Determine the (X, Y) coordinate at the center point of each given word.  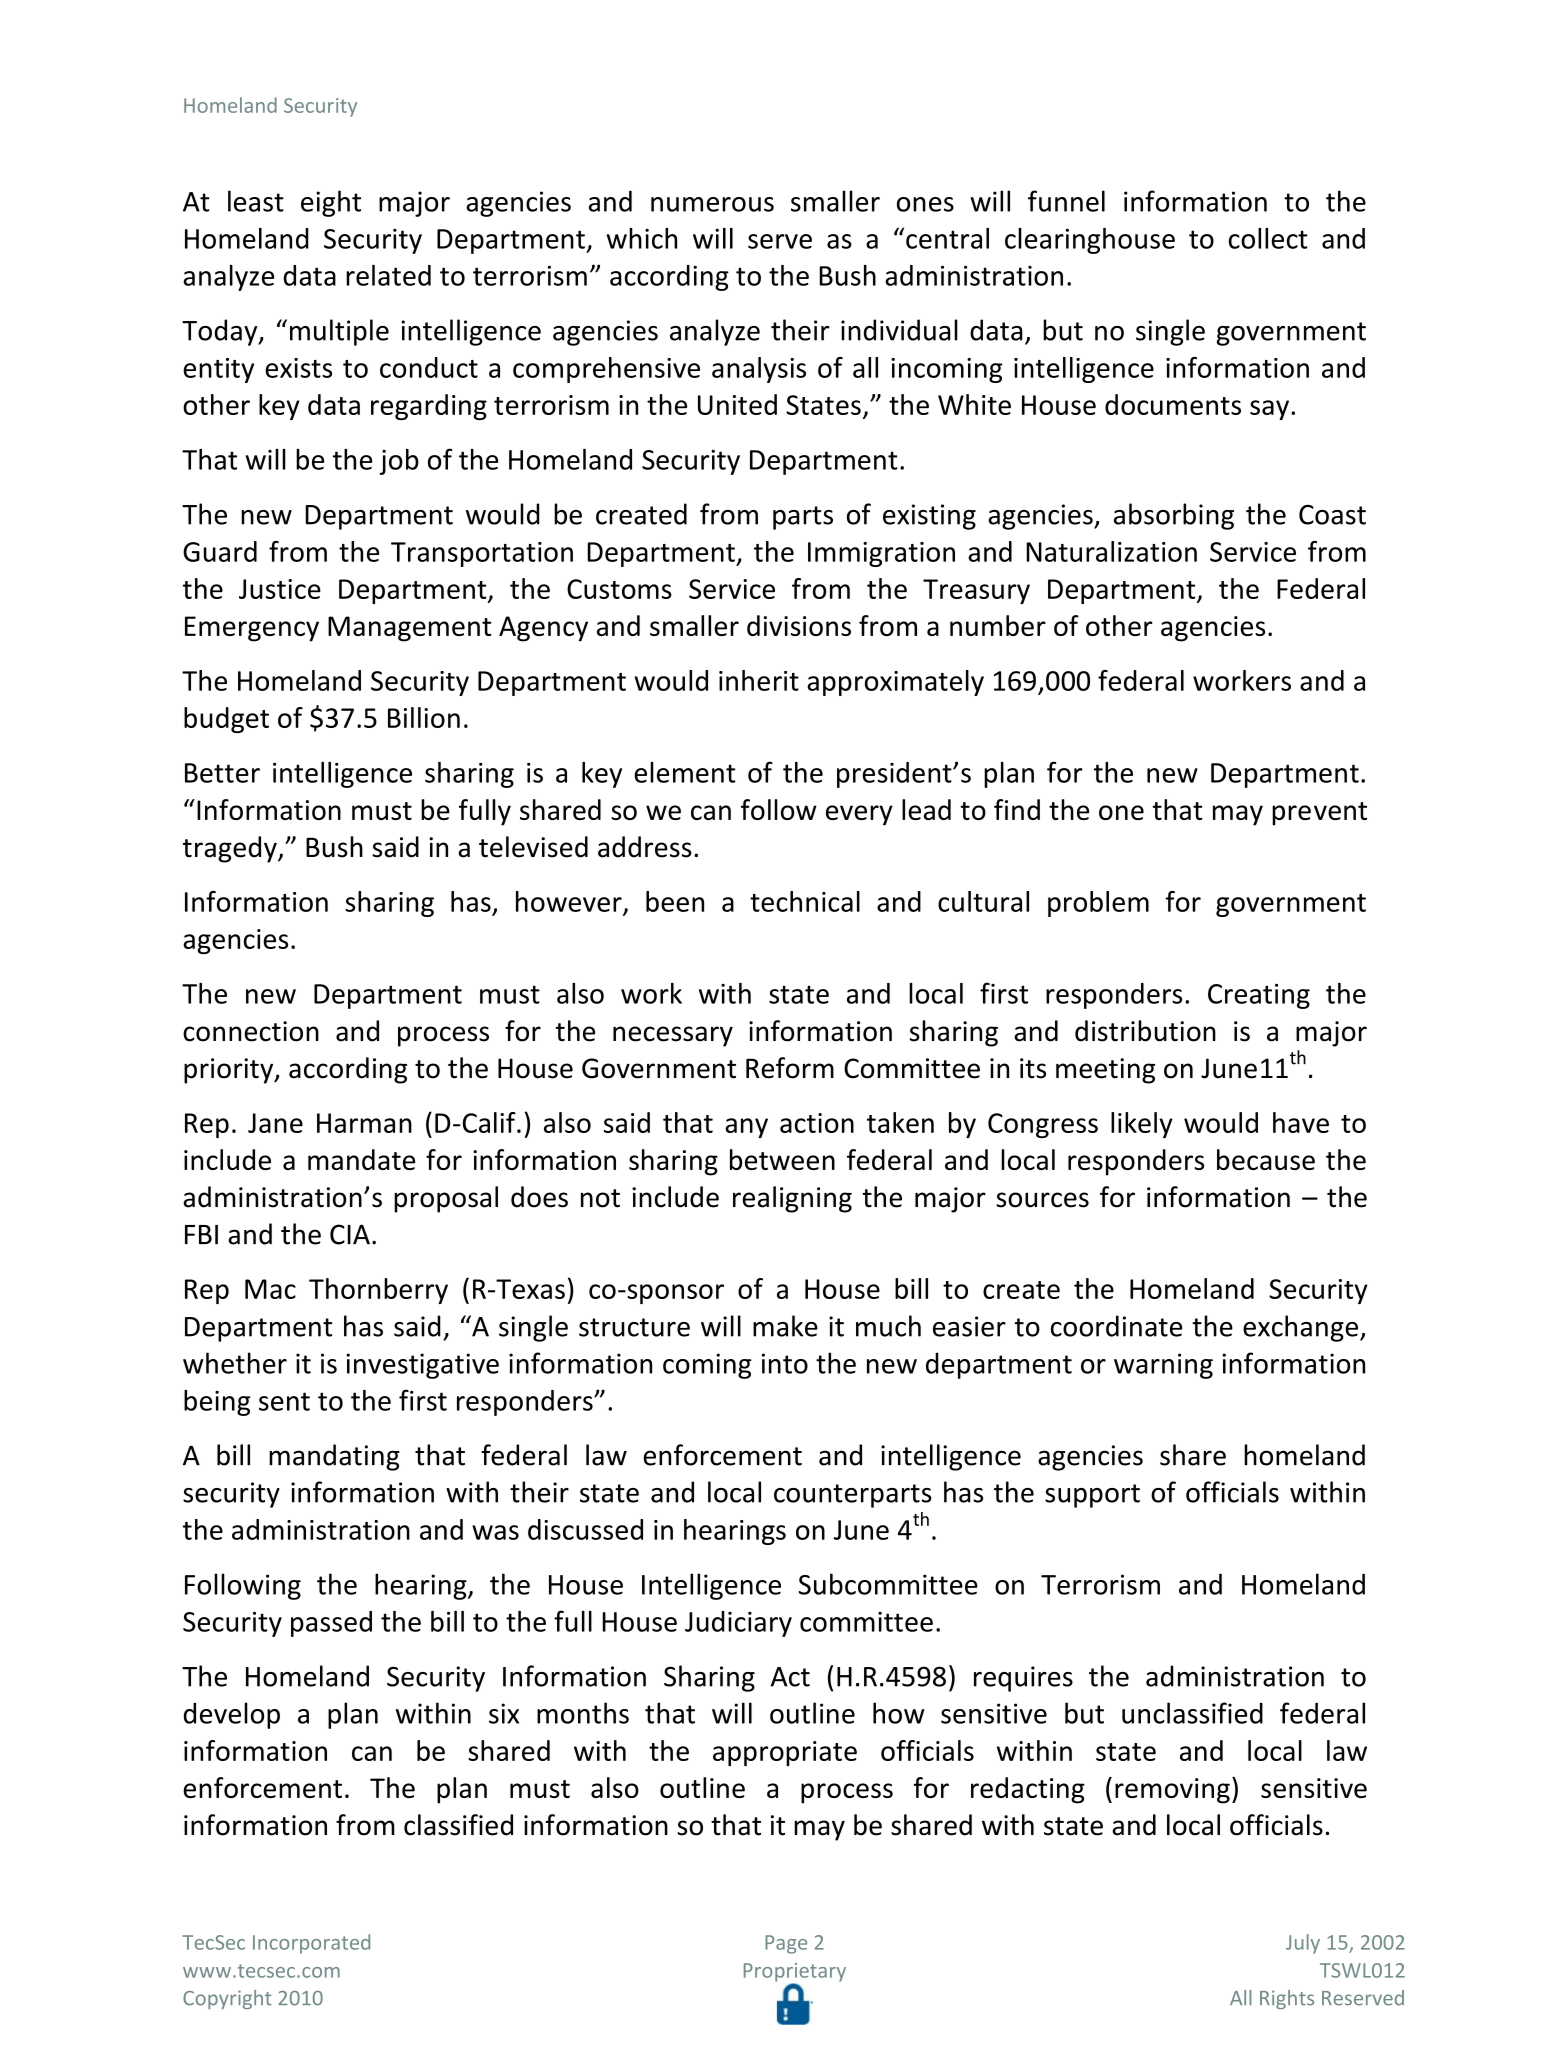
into (785, 1363)
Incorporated (311, 1944)
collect (1268, 238)
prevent (1319, 814)
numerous (712, 204)
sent (284, 1401)
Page (786, 1944)
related (388, 275)
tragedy (231, 849)
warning (1163, 1366)
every (859, 815)
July (1303, 1944)
